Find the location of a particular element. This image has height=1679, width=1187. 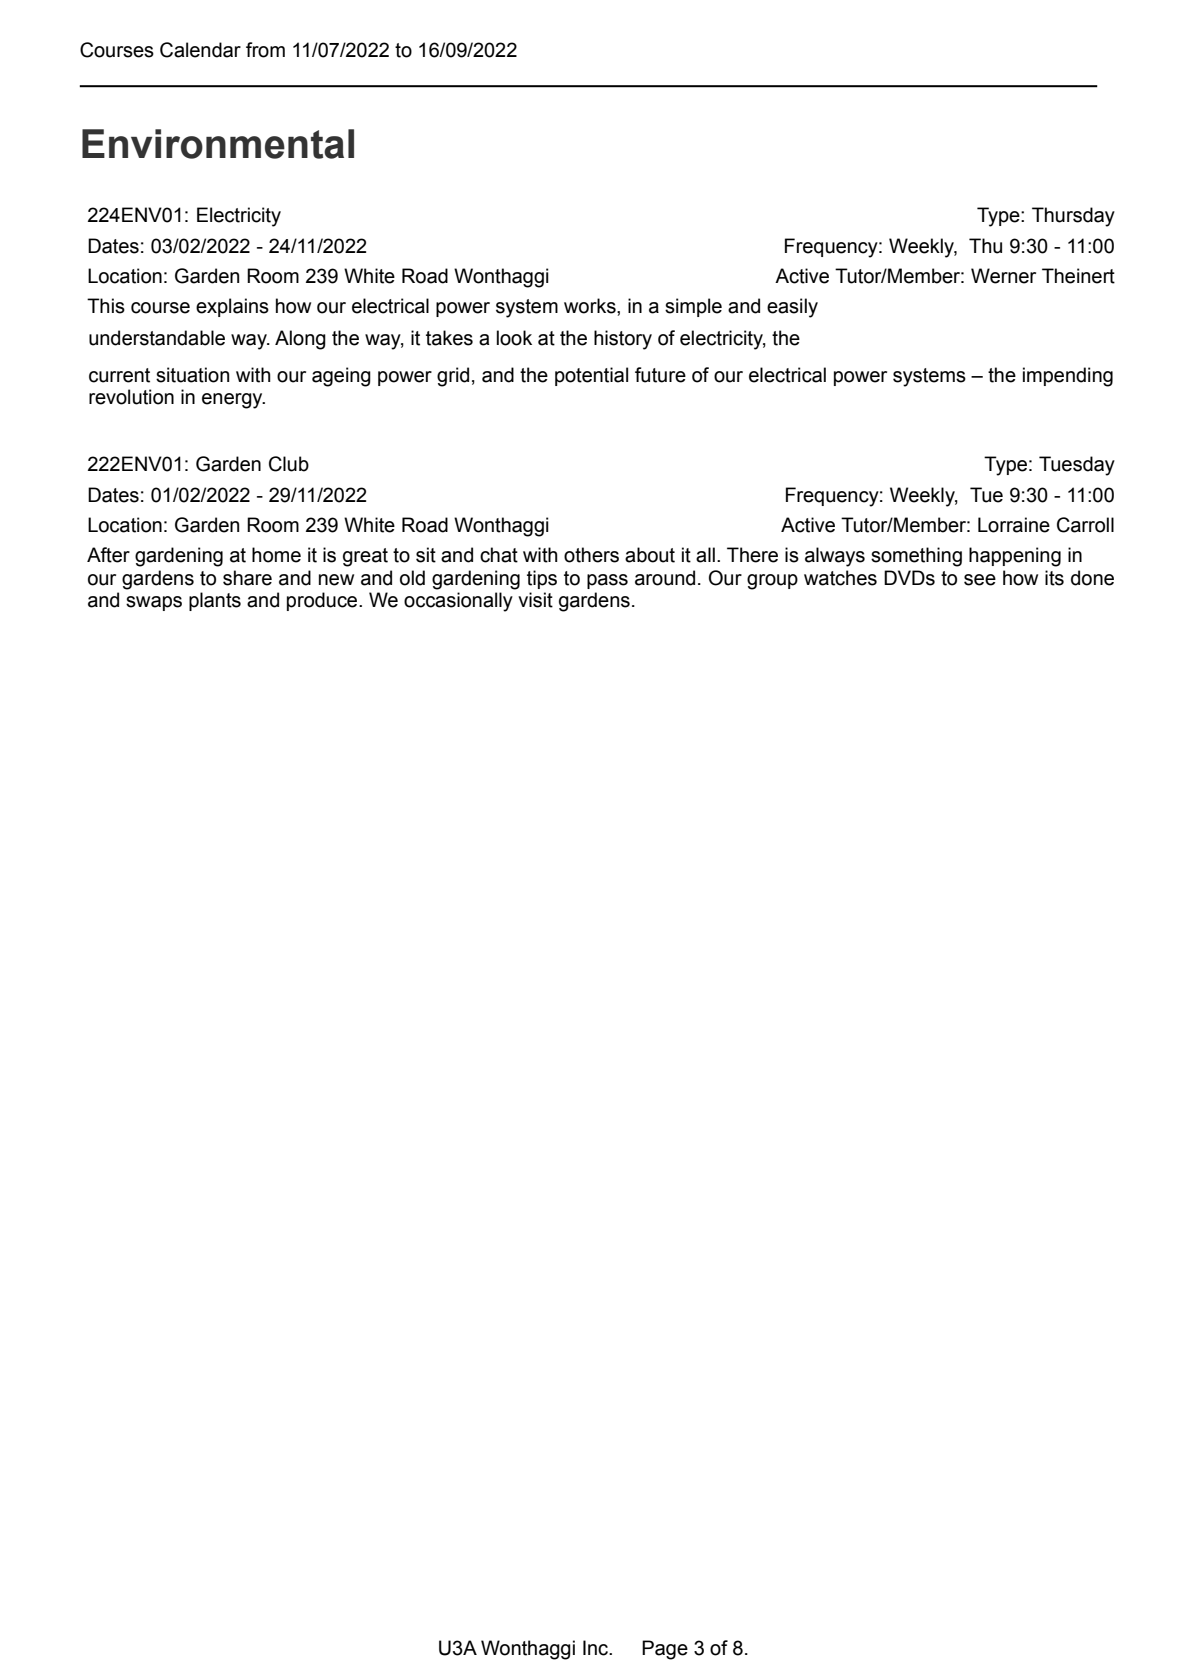

Inc is located at coordinates (597, 1648).
